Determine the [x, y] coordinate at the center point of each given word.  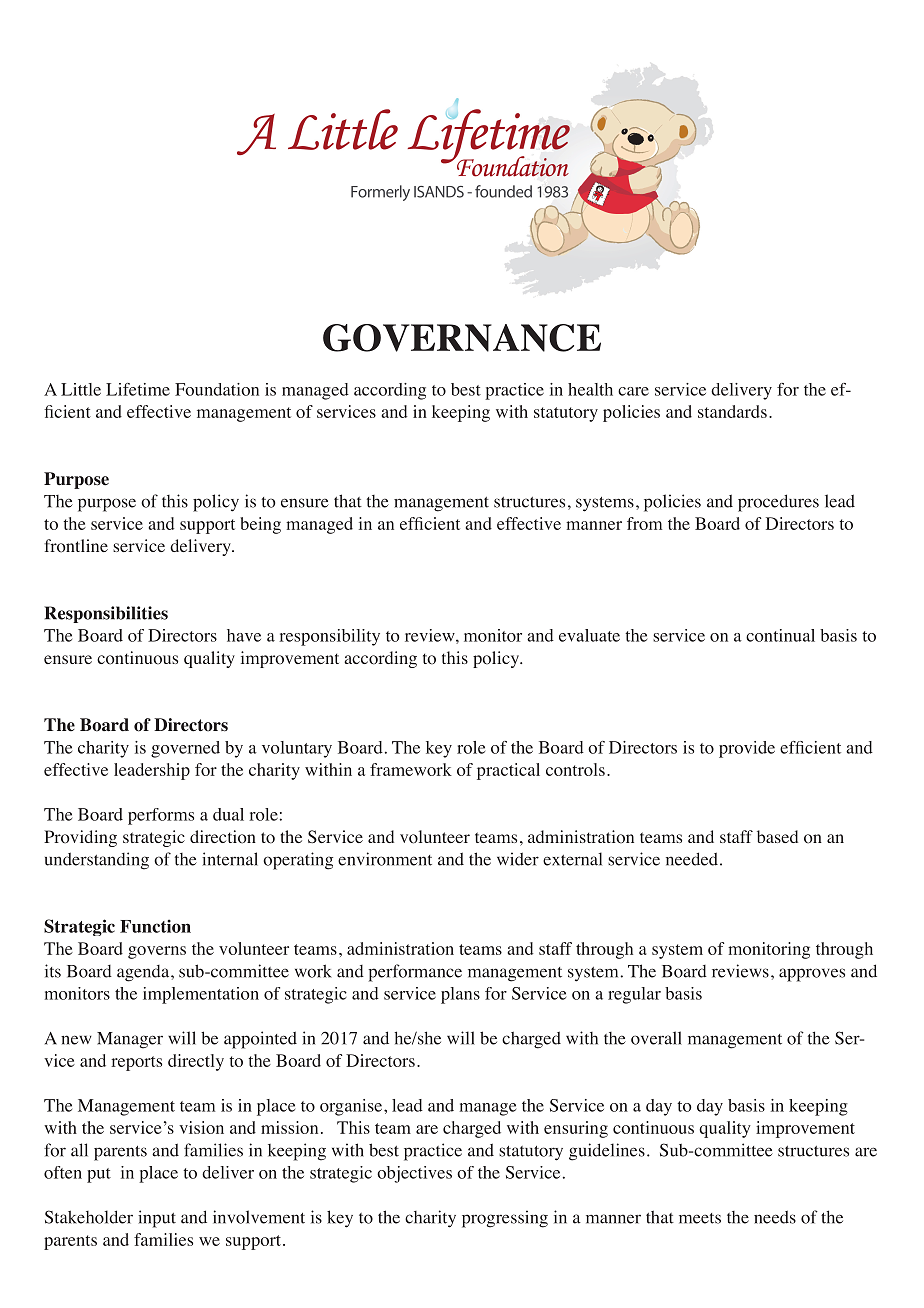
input [157, 1219]
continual [780, 635]
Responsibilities [106, 614]
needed [692, 859]
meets [700, 1218]
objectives [414, 1174]
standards [732, 411]
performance [415, 973]
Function [155, 926]
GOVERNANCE [462, 338]
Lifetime [138, 389]
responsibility [329, 637]
